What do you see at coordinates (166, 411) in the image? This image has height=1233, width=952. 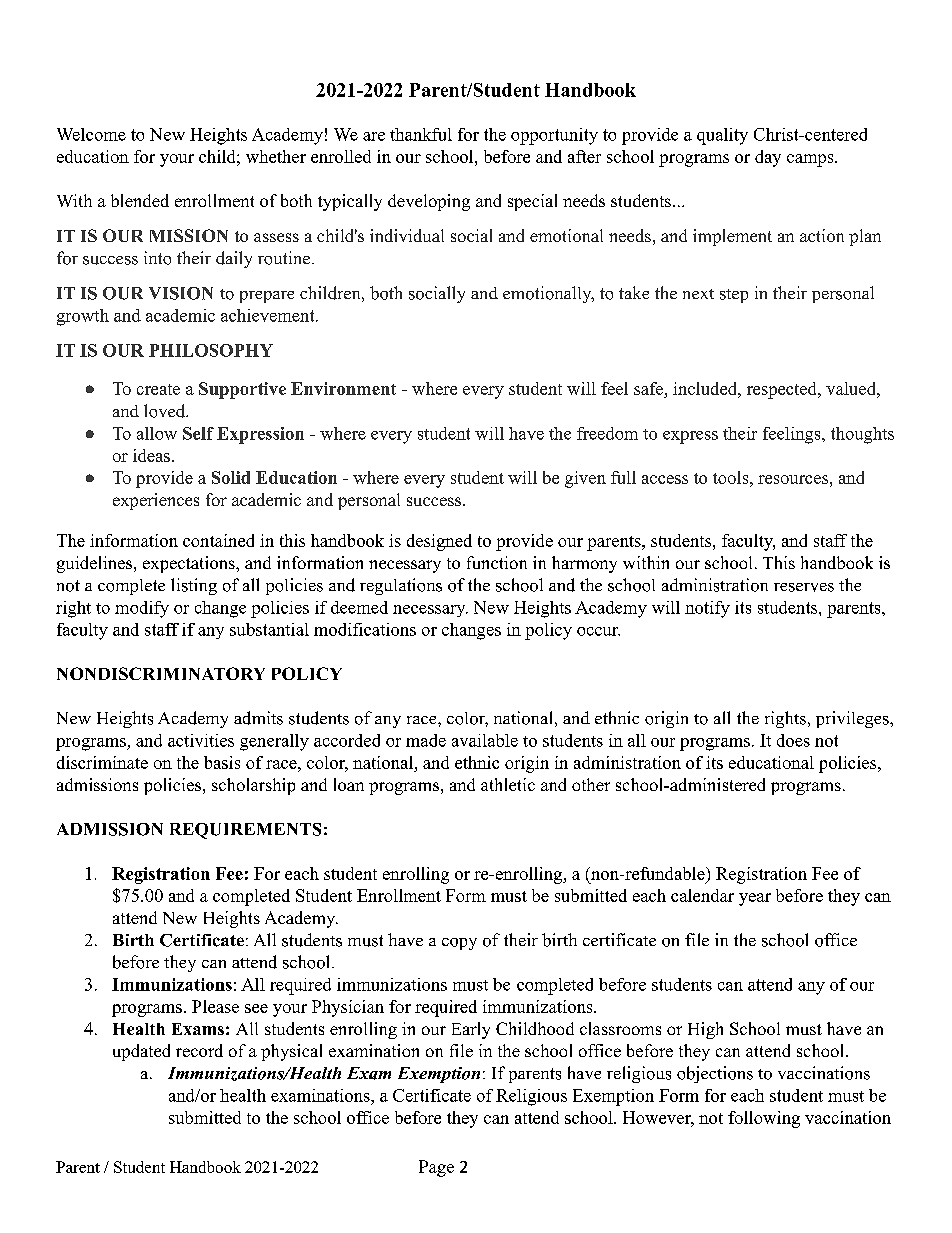 I see `loved` at bounding box center [166, 411].
